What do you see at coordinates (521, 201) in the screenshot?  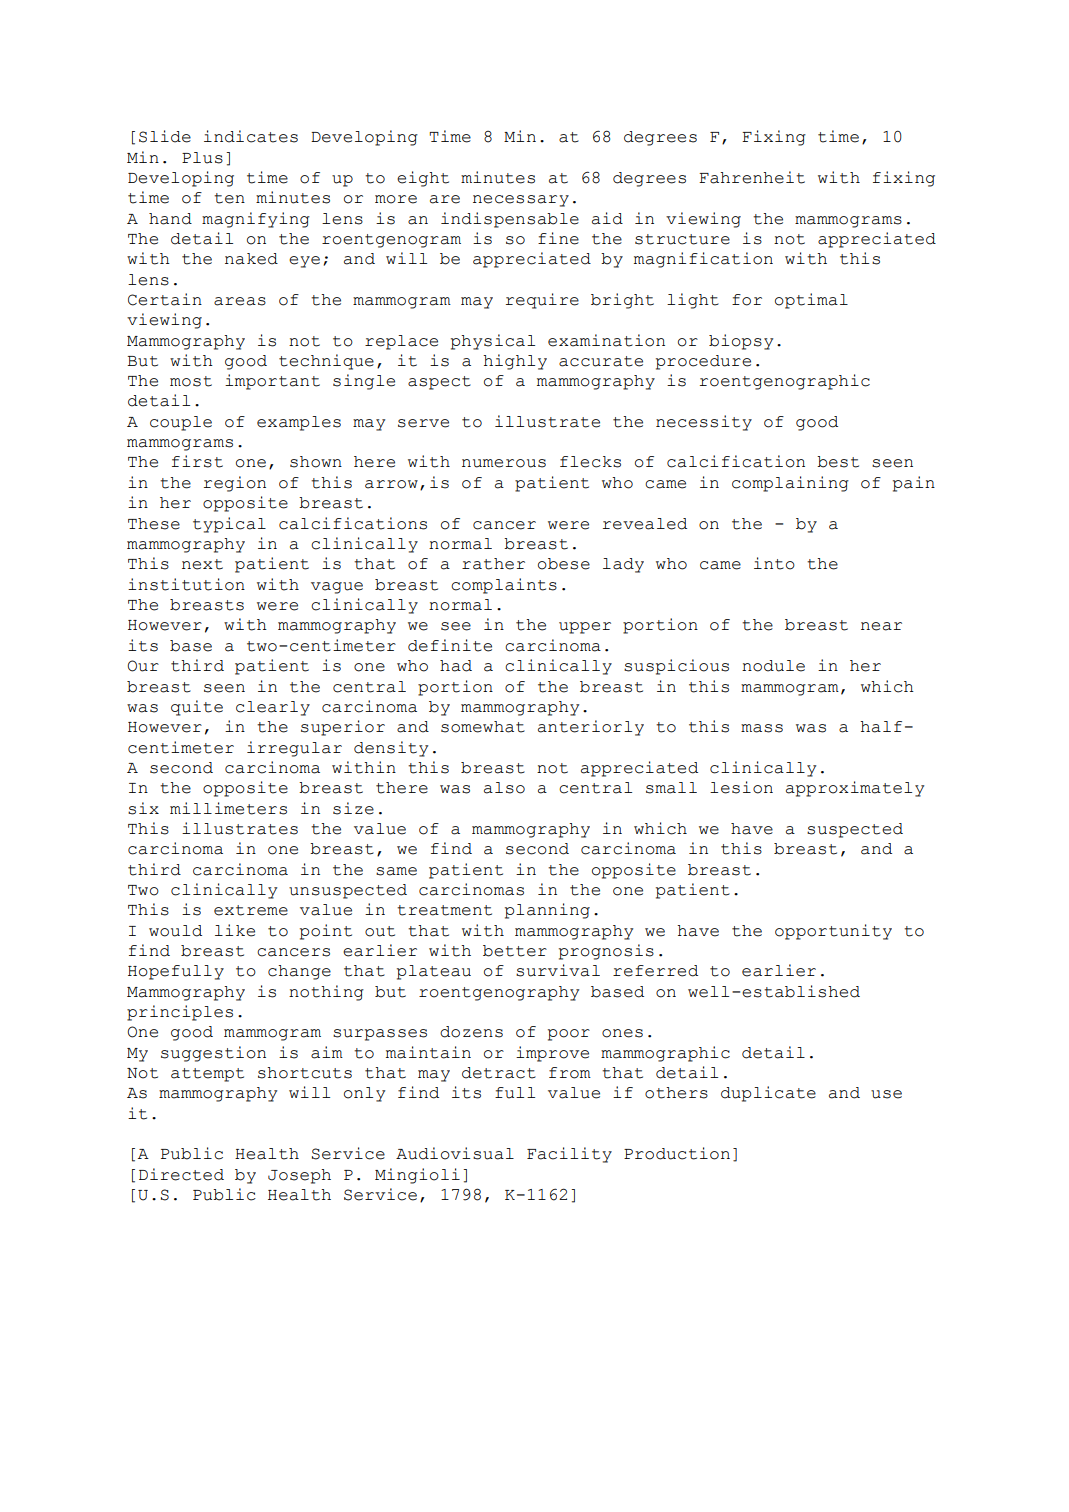 I see `necessary` at bounding box center [521, 201].
